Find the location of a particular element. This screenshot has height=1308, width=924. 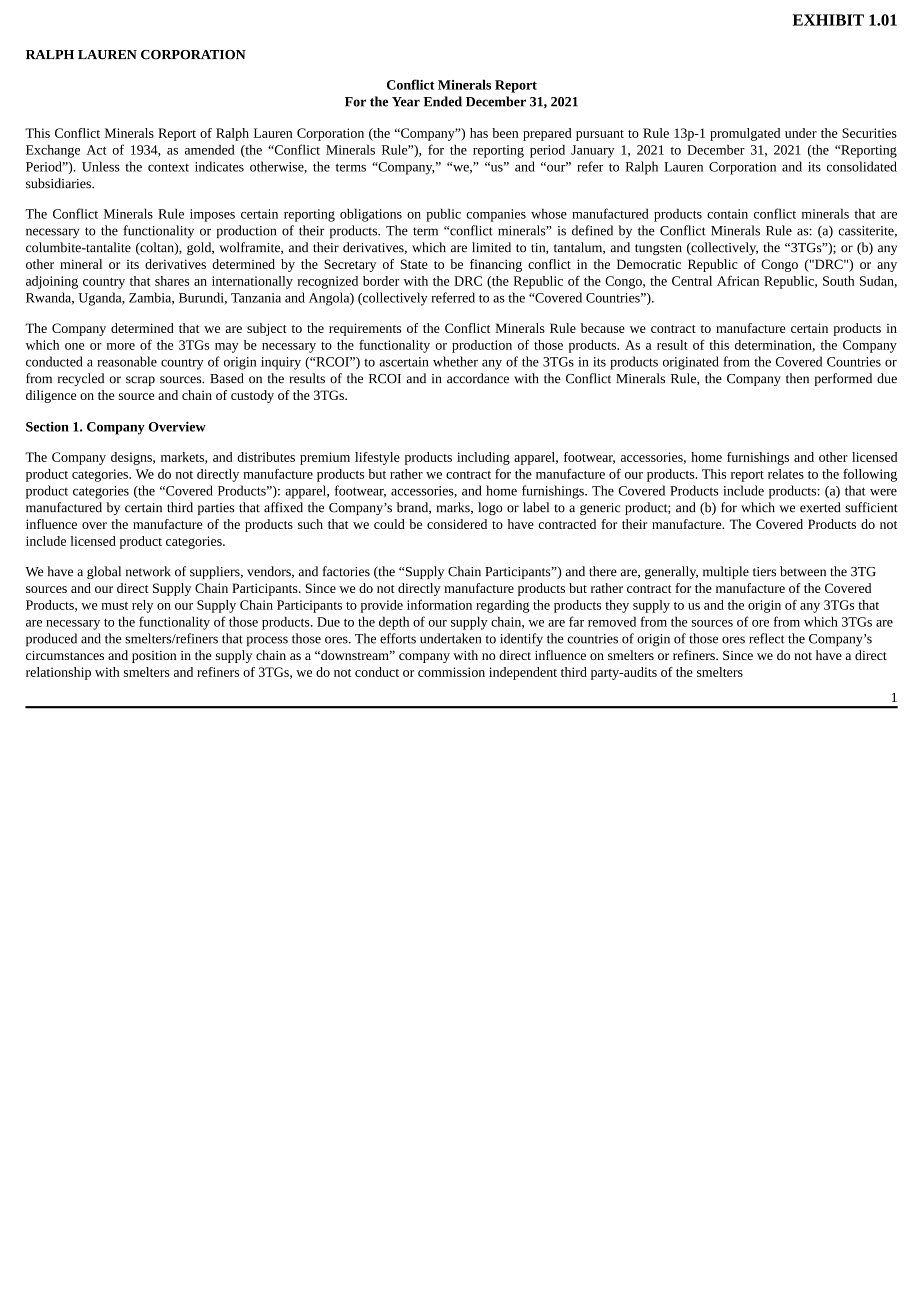

whether is located at coordinates (455, 361).
